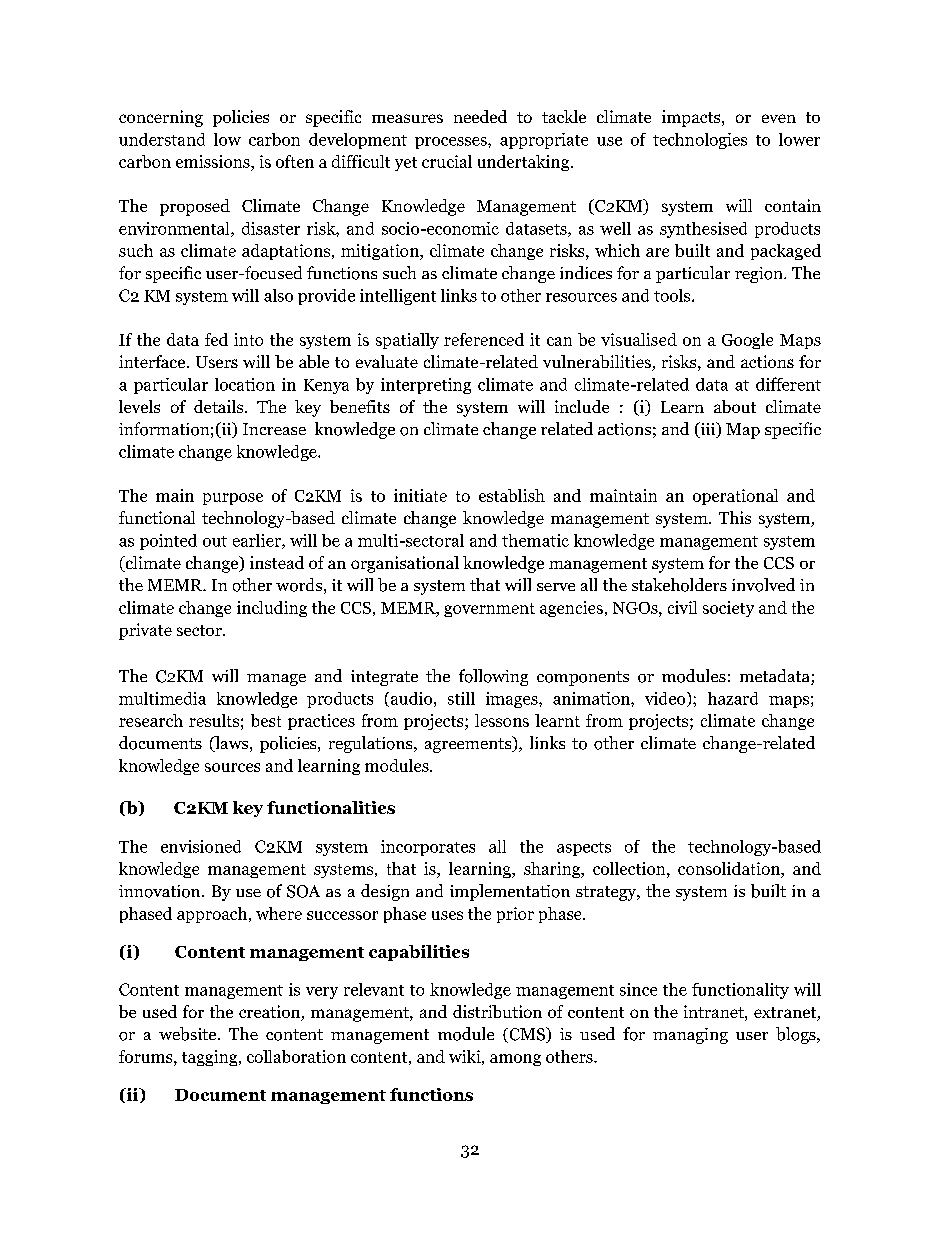 Image resolution: width=952 pixels, height=1233 pixels. What do you see at coordinates (730, 870) in the image?
I see `consolidation` at bounding box center [730, 870].
